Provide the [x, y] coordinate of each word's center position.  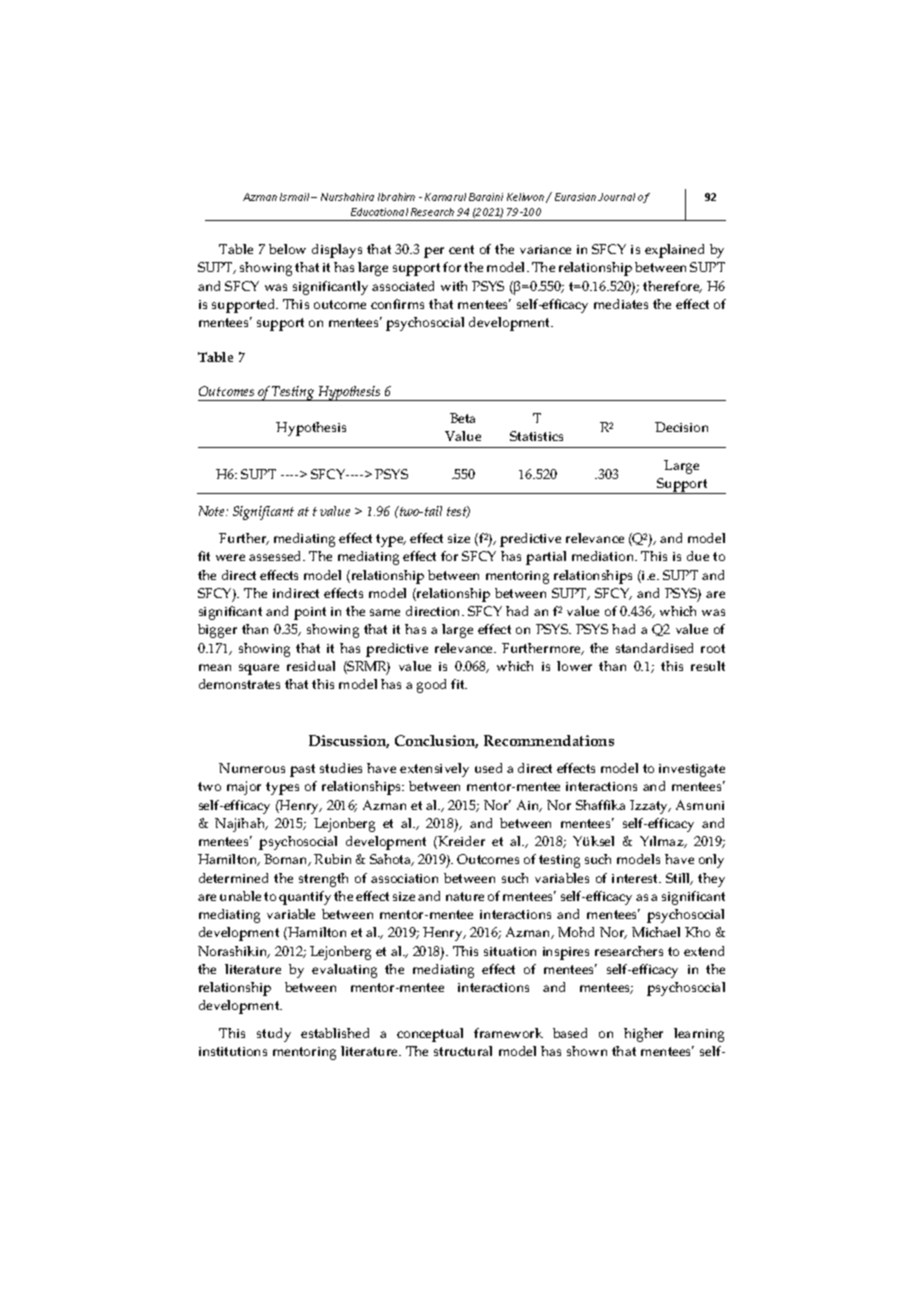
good [431, 686]
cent [461, 249]
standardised [654, 648]
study [274, 1035]
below [287, 249]
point [310, 613]
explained [674, 251]
